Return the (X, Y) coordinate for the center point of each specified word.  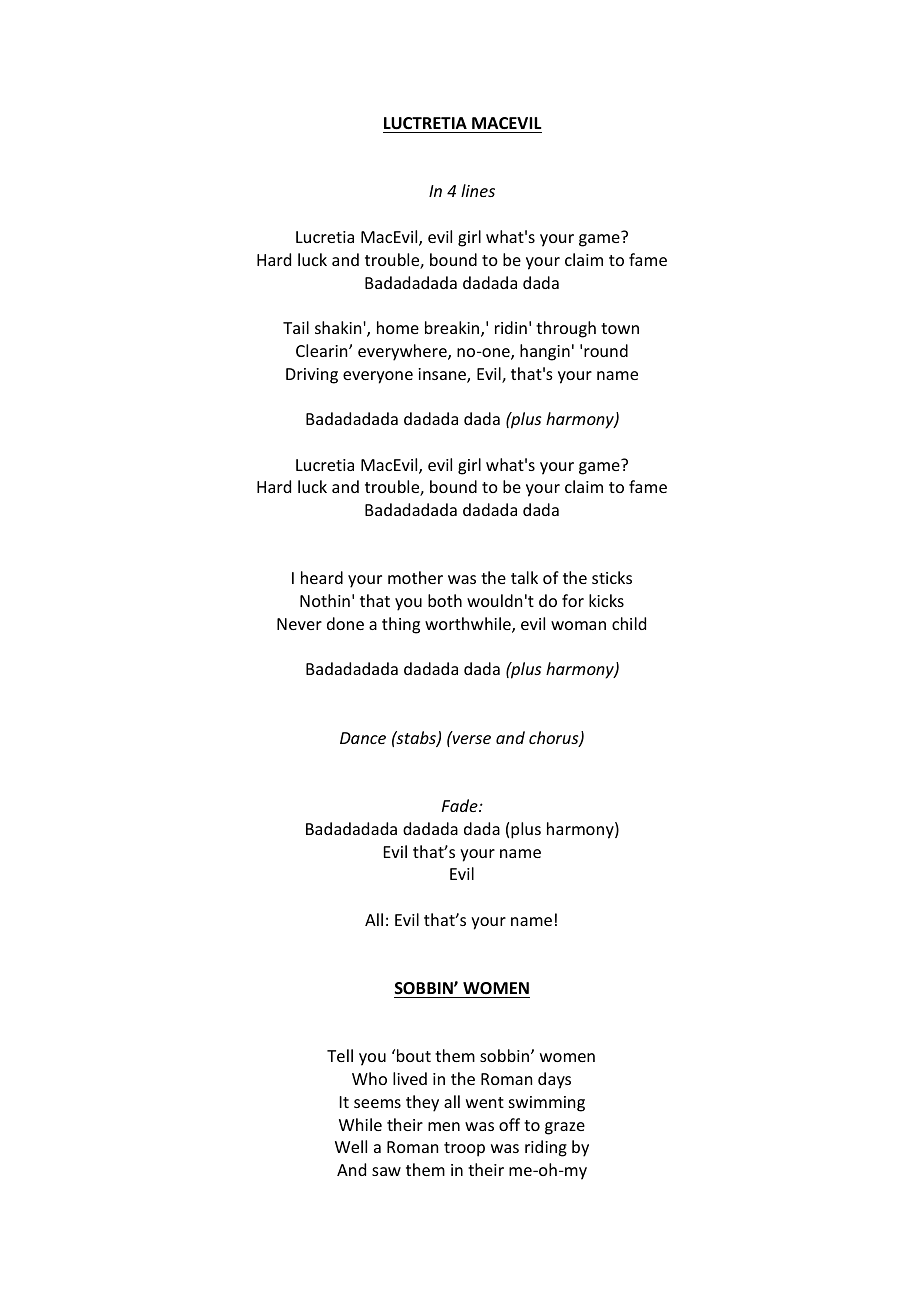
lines (478, 190)
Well (351, 1146)
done (345, 623)
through (566, 329)
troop (464, 1149)
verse (471, 738)
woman (578, 625)
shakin (339, 327)
